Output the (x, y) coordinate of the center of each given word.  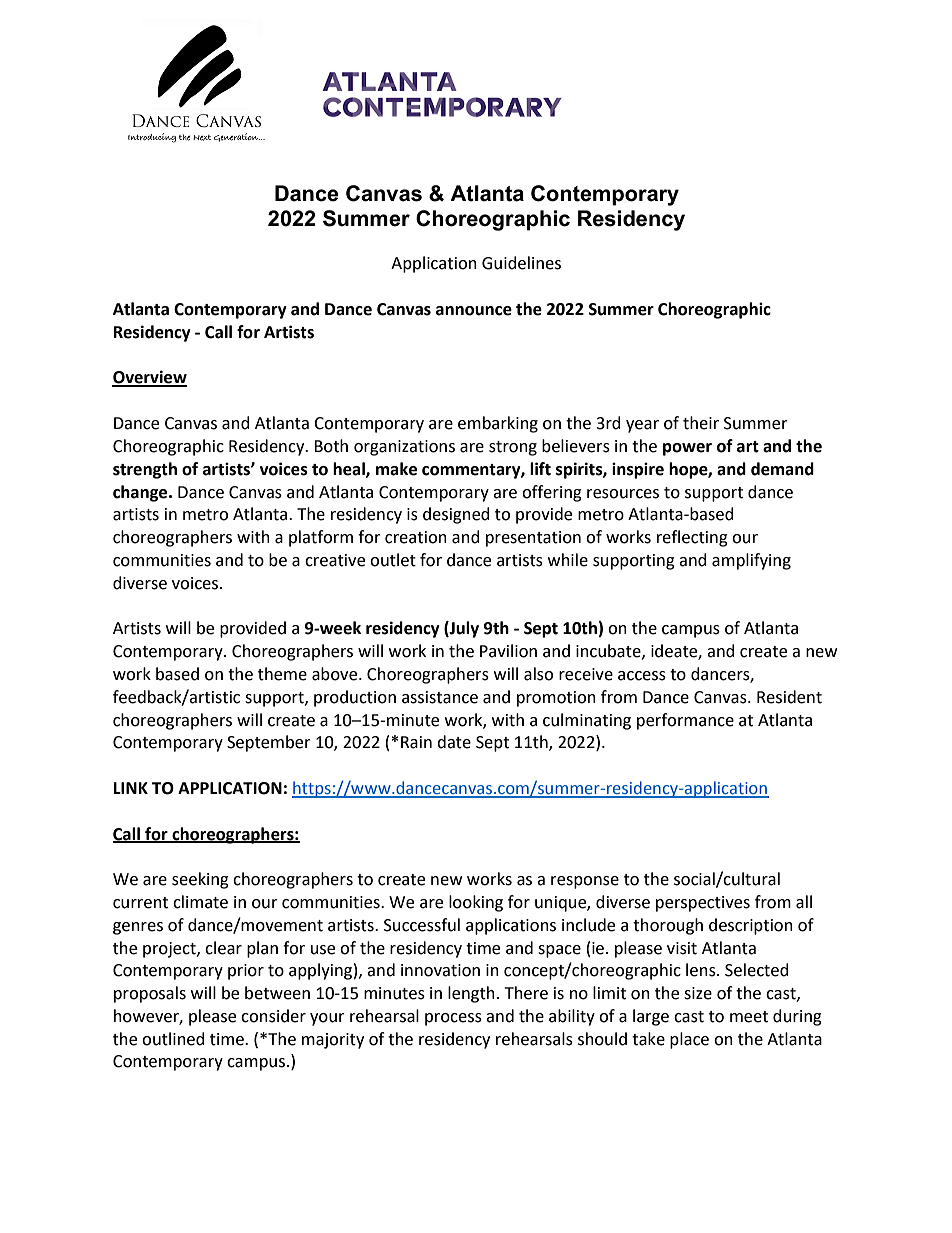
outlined (173, 1039)
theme (282, 674)
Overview (149, 378)
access (642, 676)
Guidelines (521, 263)
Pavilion (508, 651)
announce (474, 311)
